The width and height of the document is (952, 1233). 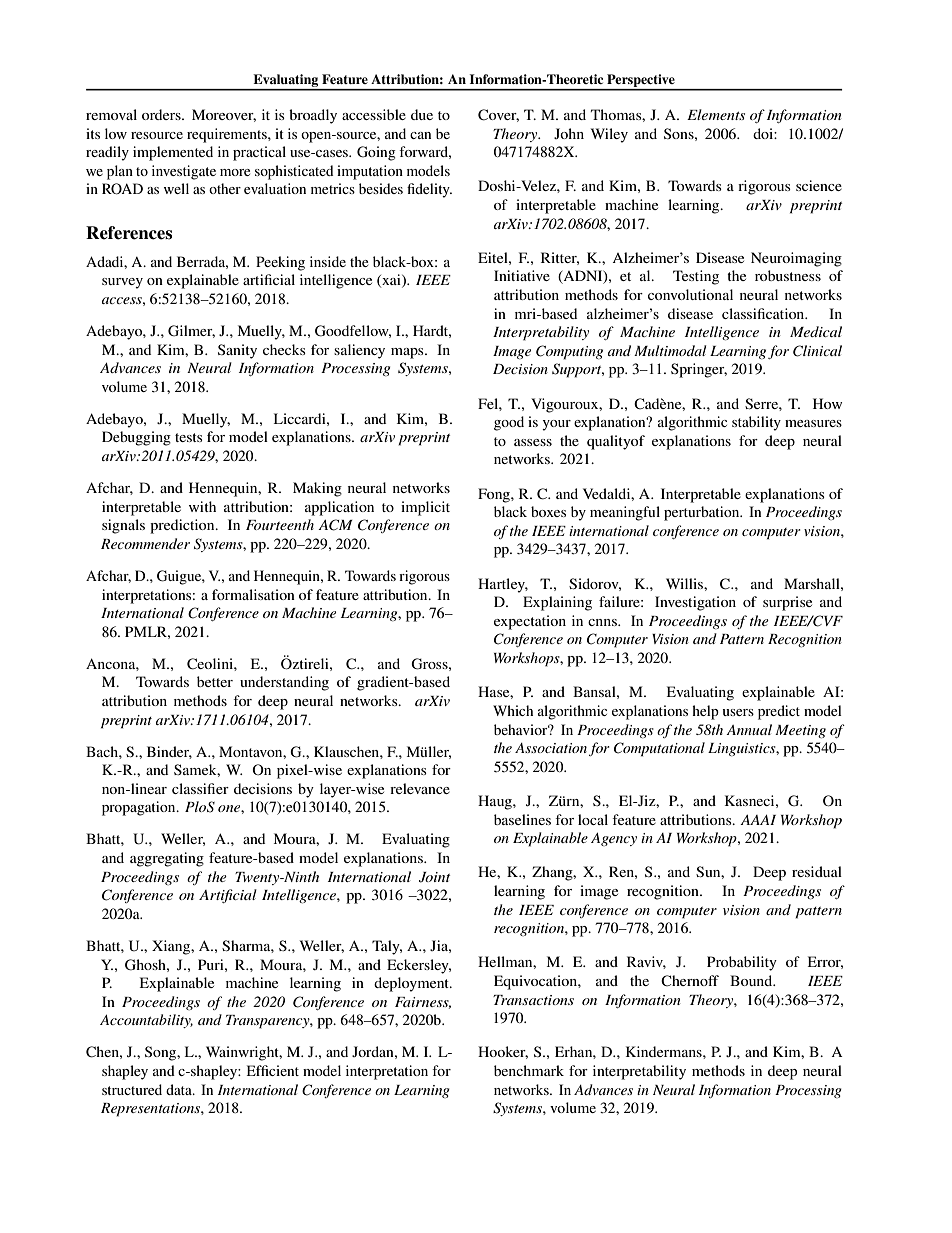 What do you see at coordinates (162, 114) in the document?
I see `orders` at bounding box center [162, 114].
